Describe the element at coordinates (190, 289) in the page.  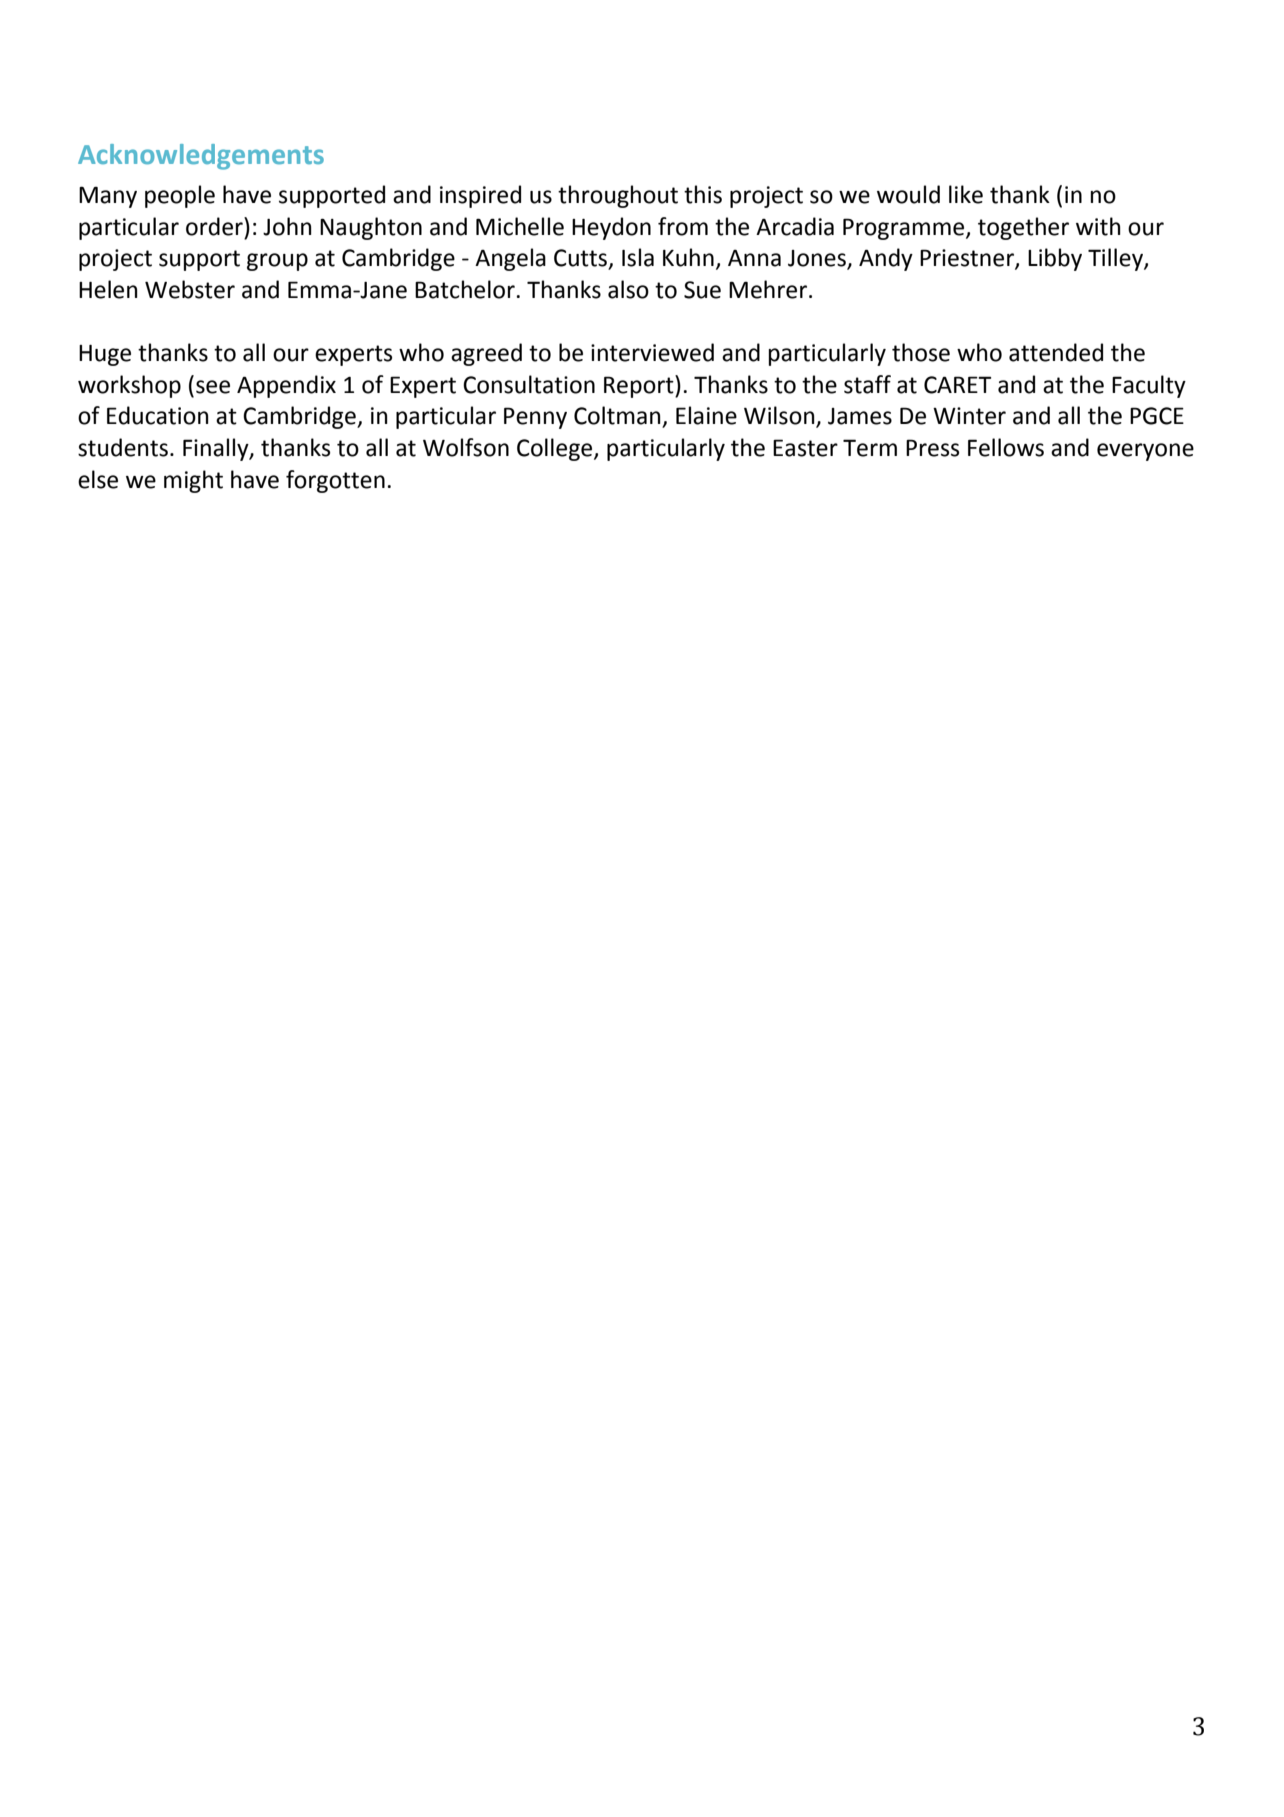
I see `Webster` at that location.
